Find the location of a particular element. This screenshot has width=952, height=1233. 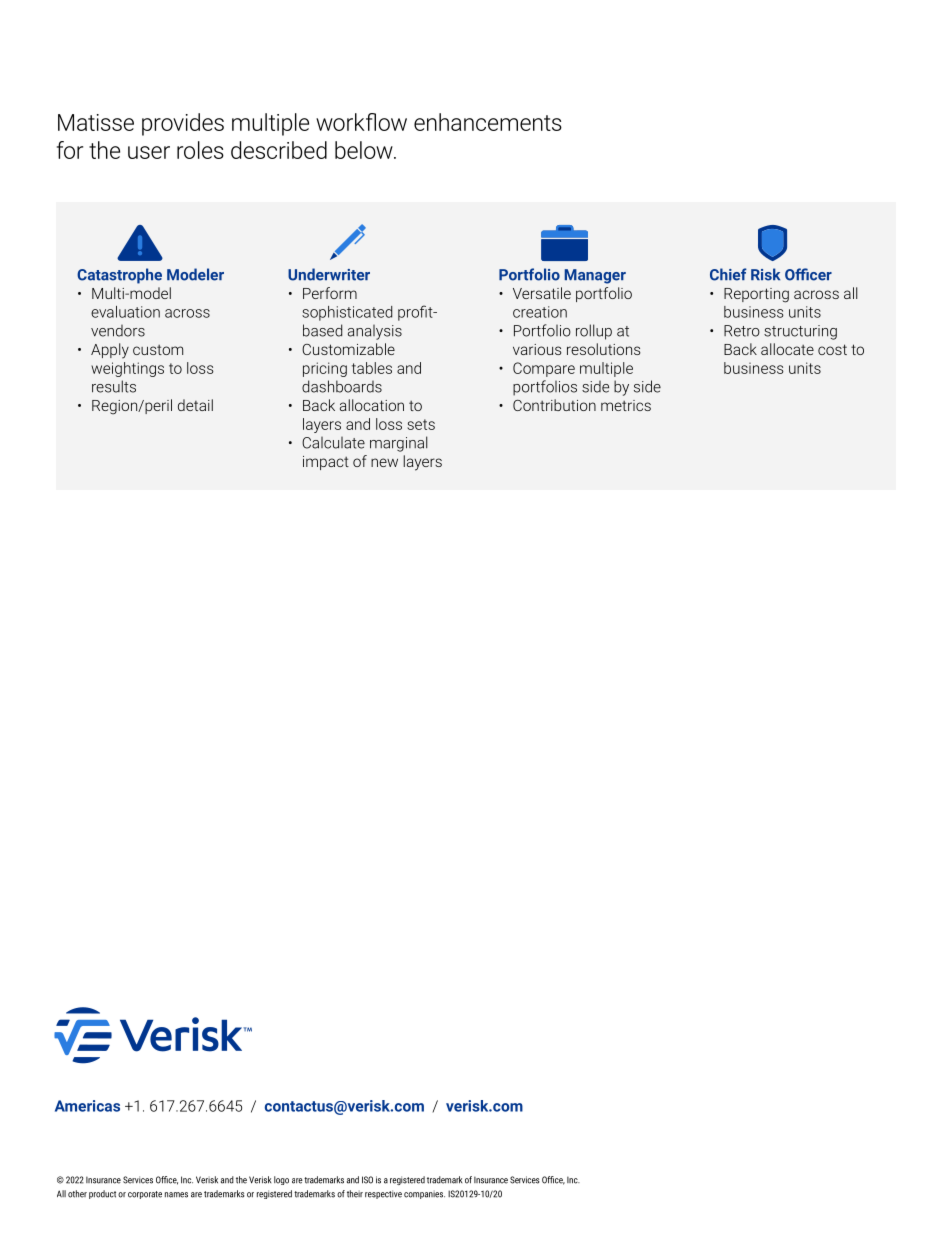

respective is located at coordinates (383, 1194).
